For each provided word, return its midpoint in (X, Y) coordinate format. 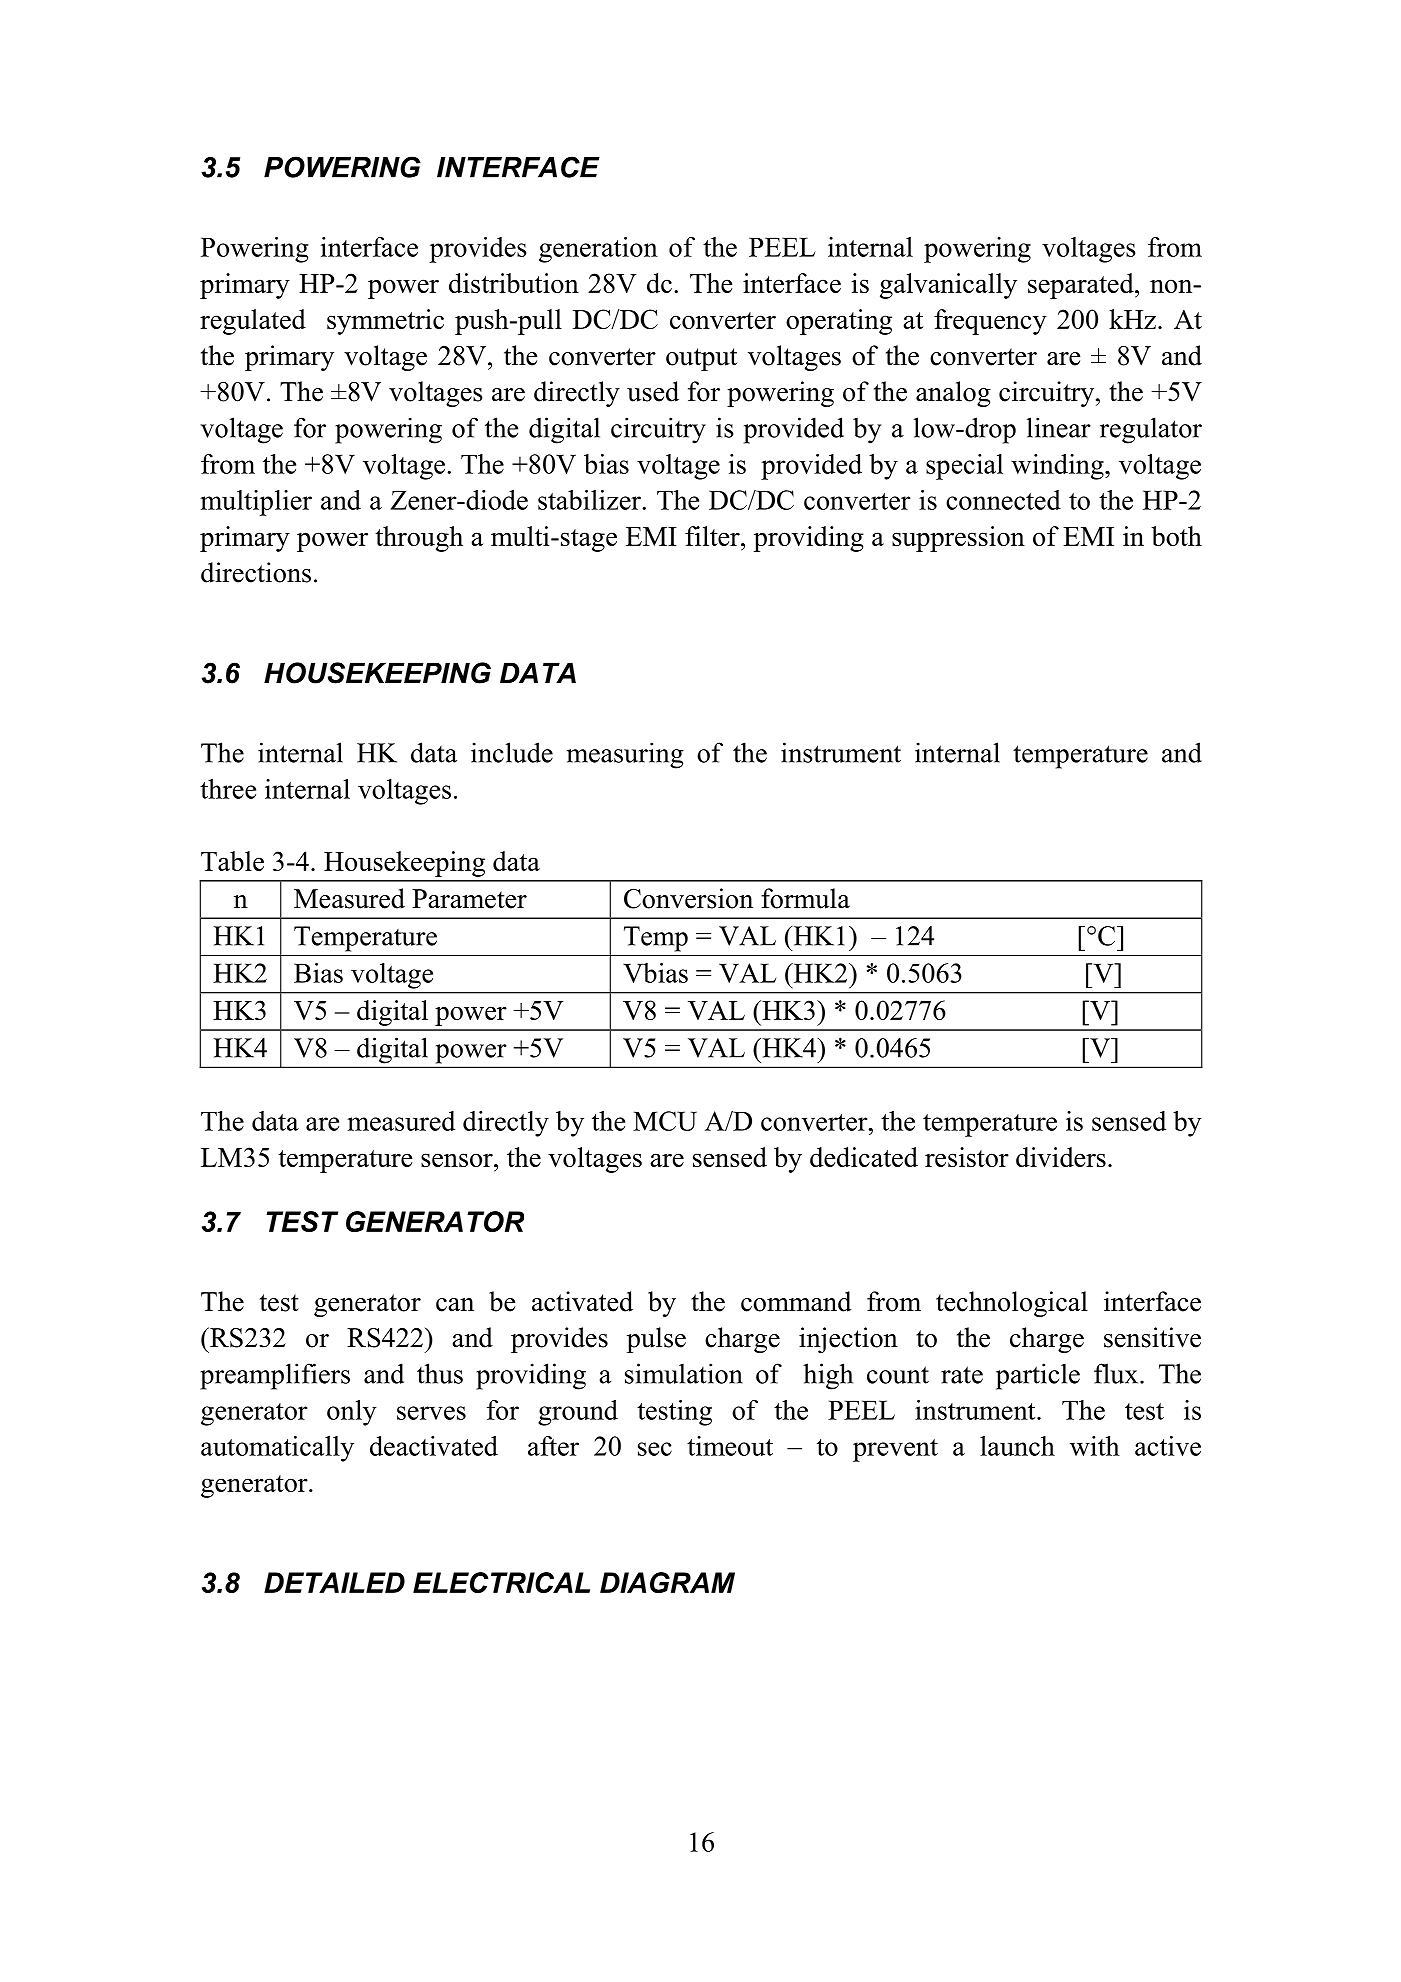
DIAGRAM (667, 1582)
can (455, 1305)
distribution (514, 283)
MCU (665, 1121)
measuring (625, 755)
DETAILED (334, 1582)
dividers (1061, 1157)
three (228, 789)
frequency (990, 322)
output (701, 359)
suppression (958, 539)
